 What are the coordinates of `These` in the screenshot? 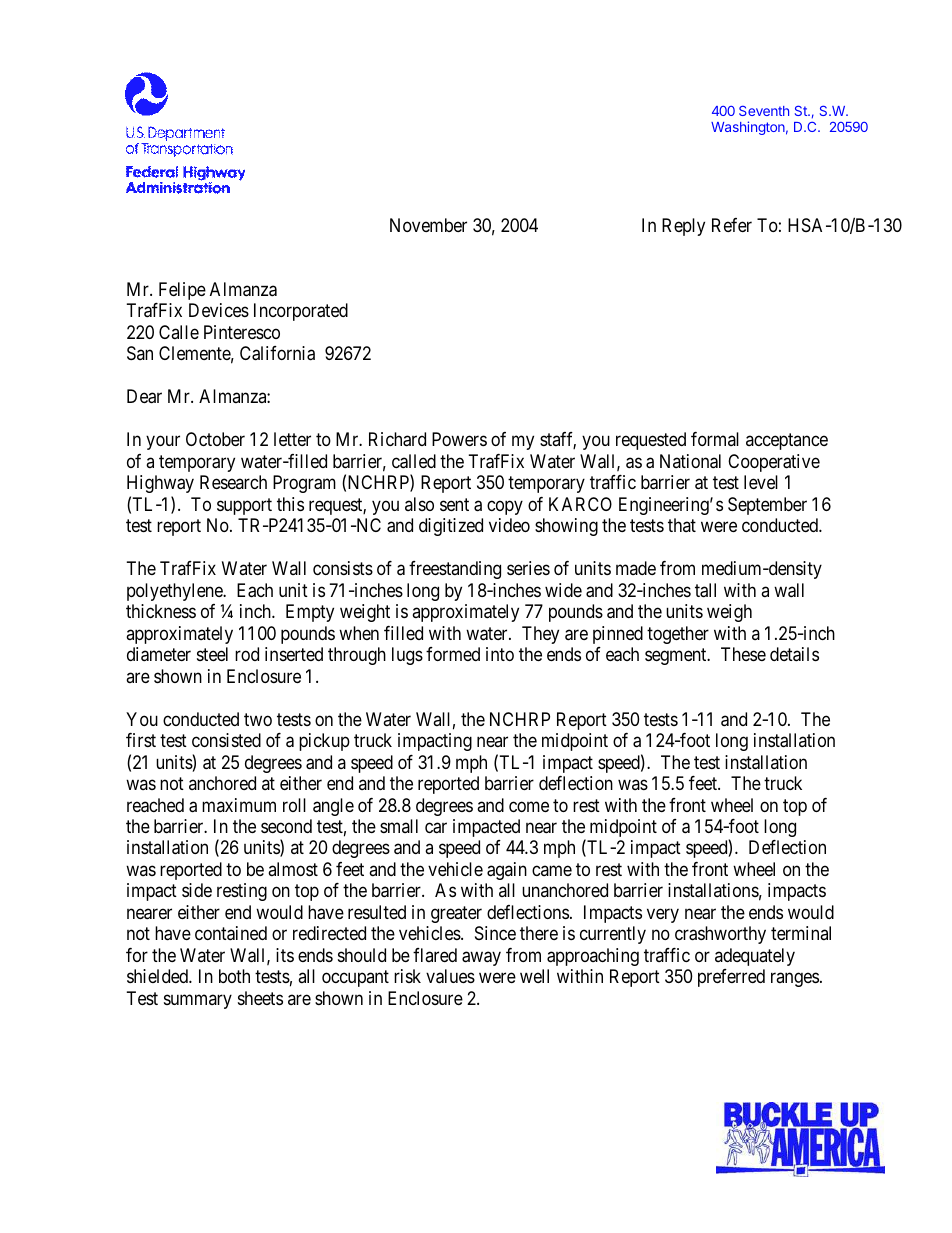 It's located at (743, 654).
